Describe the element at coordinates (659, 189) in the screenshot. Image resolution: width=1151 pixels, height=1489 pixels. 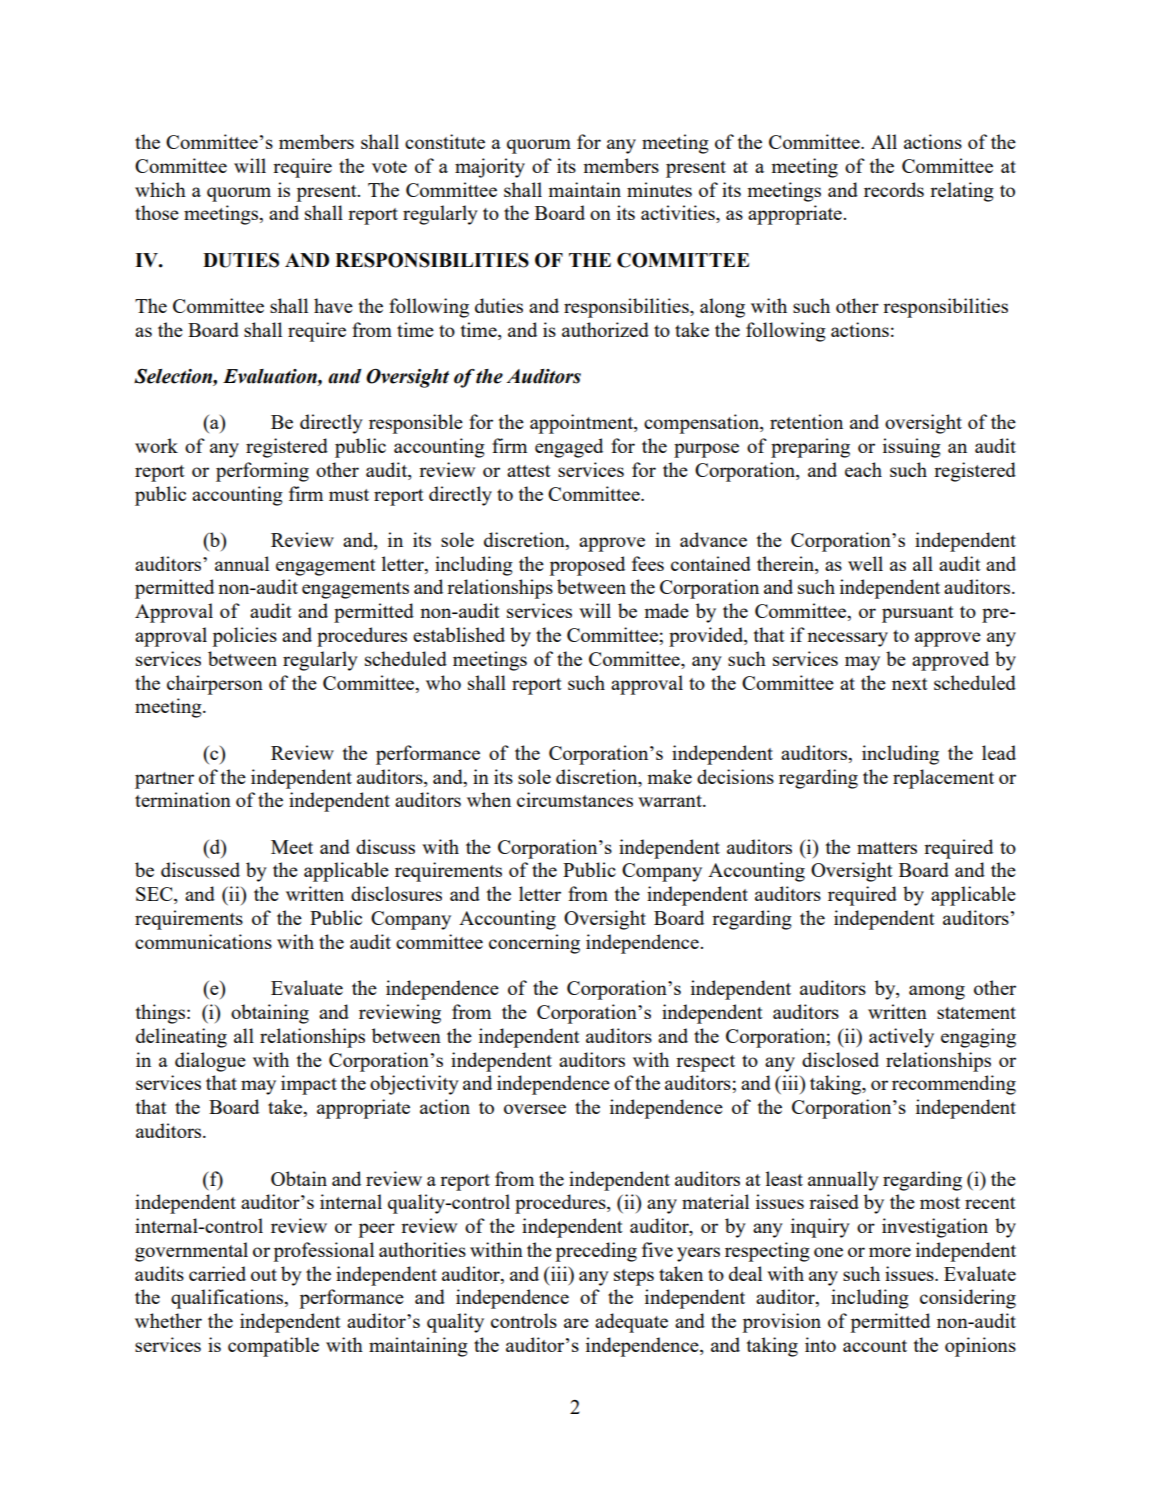
I see `minutes` at that location.
